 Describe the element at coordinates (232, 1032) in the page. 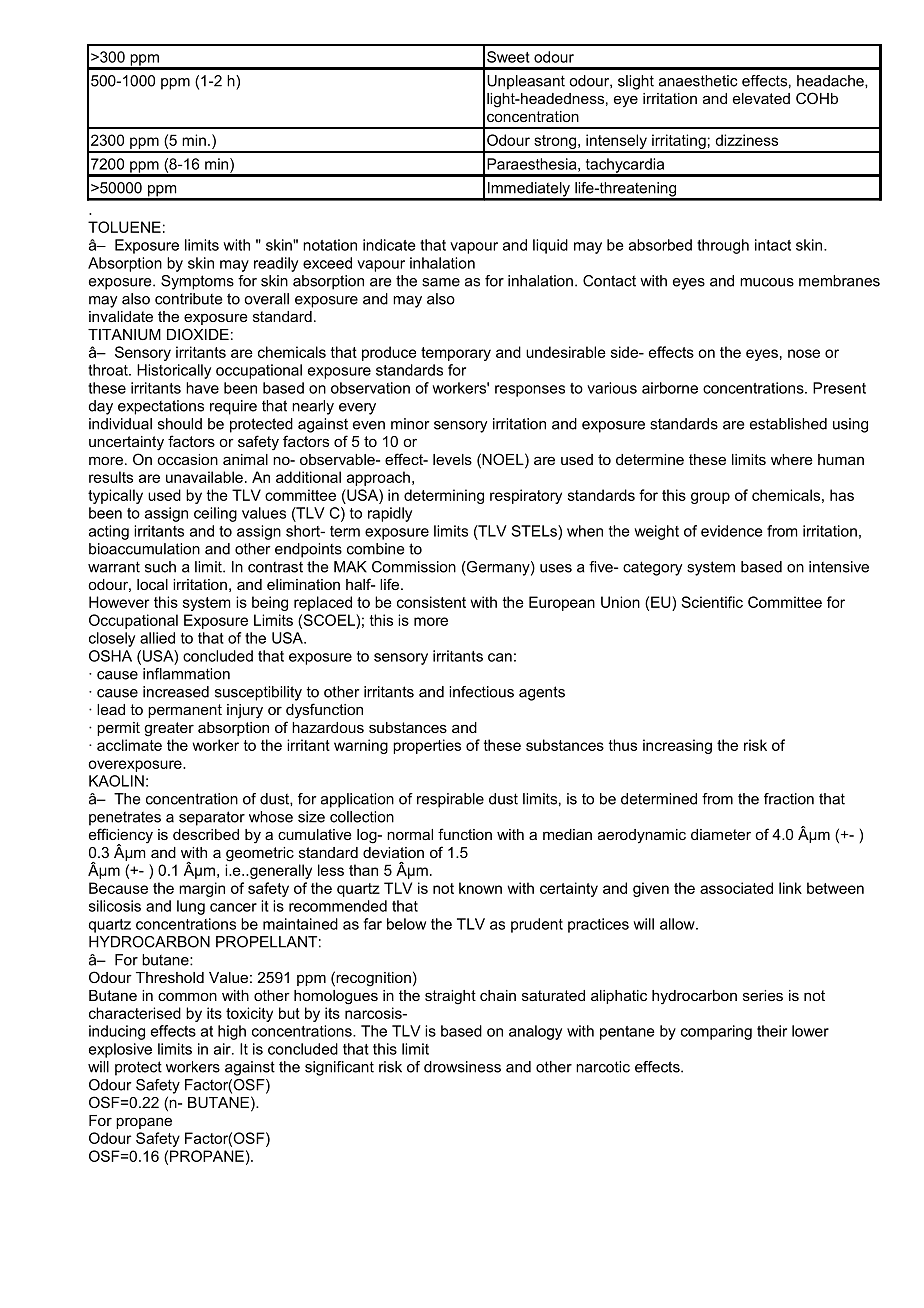

I see `high` at that location.
